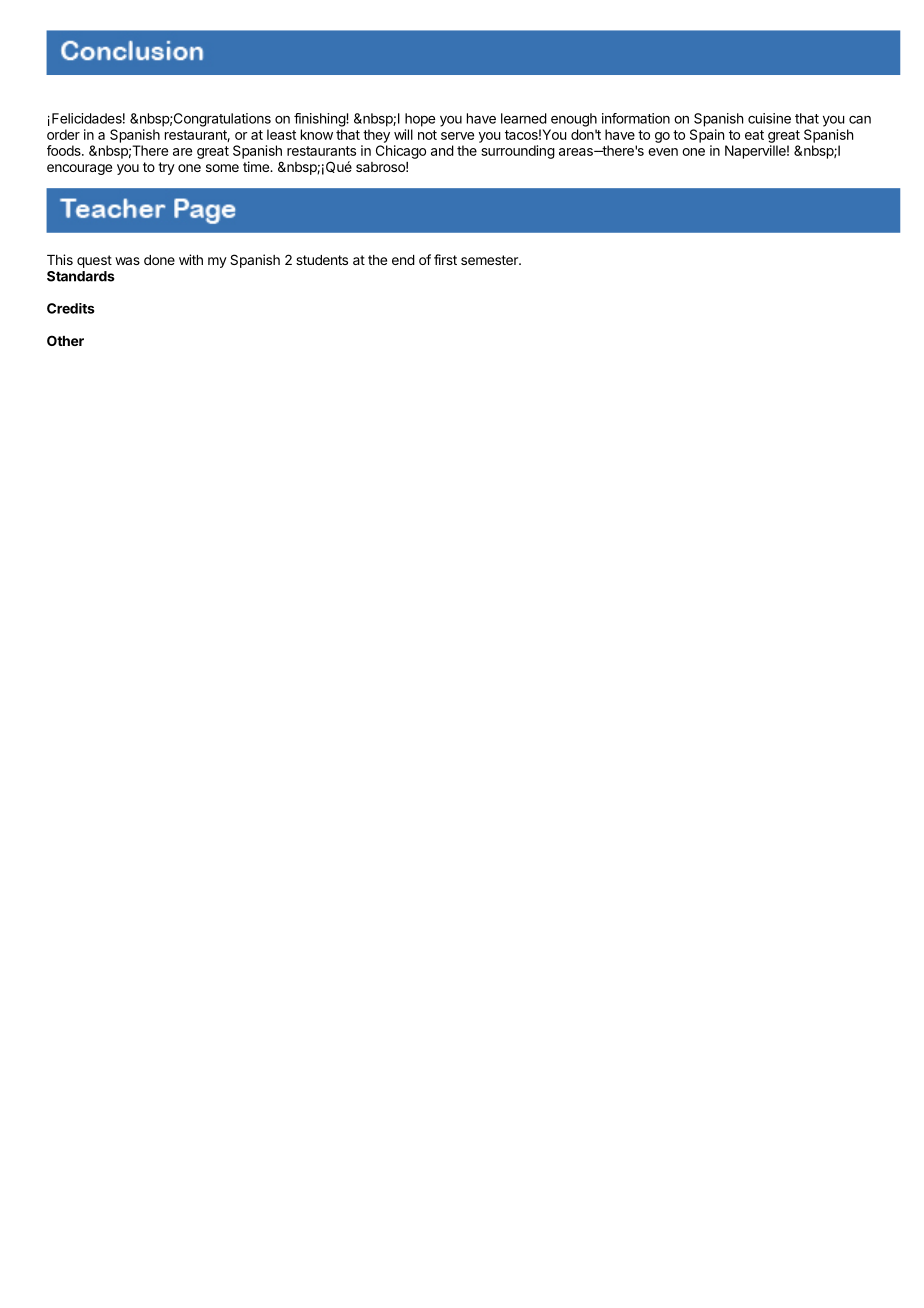  Describe the element at coordinates (490, 260) in the screenshot. I see `semester` at that location.
